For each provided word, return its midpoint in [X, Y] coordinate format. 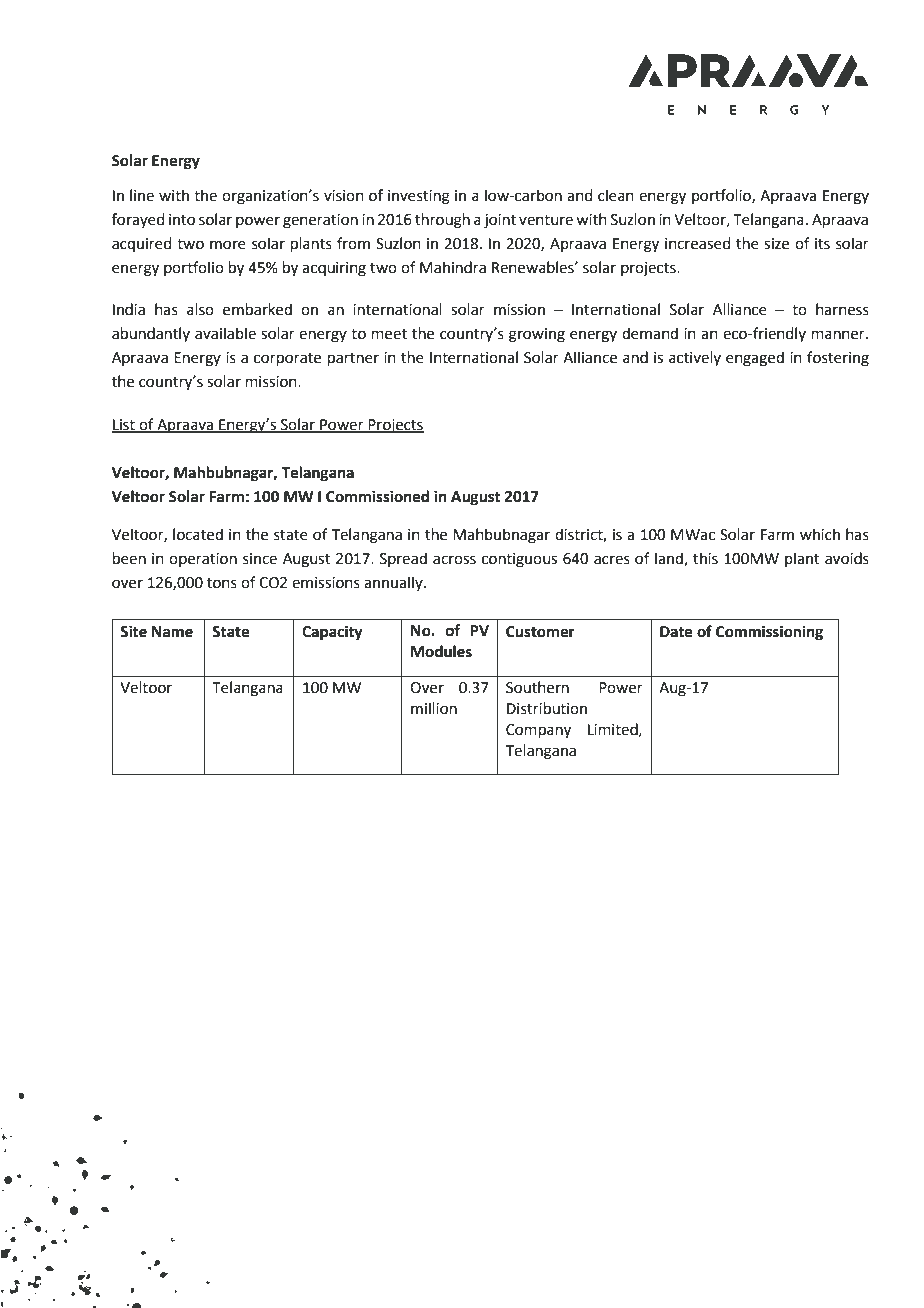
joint [500, 221]
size [776, 244]
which [820, 534]
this [705, 558]
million [434, 708]
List [124, 426]
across [454, 560]
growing [537, 335]
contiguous [519, 560]
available [225, 333]
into [182, 220]
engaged [755, 359]
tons [222, 583]
